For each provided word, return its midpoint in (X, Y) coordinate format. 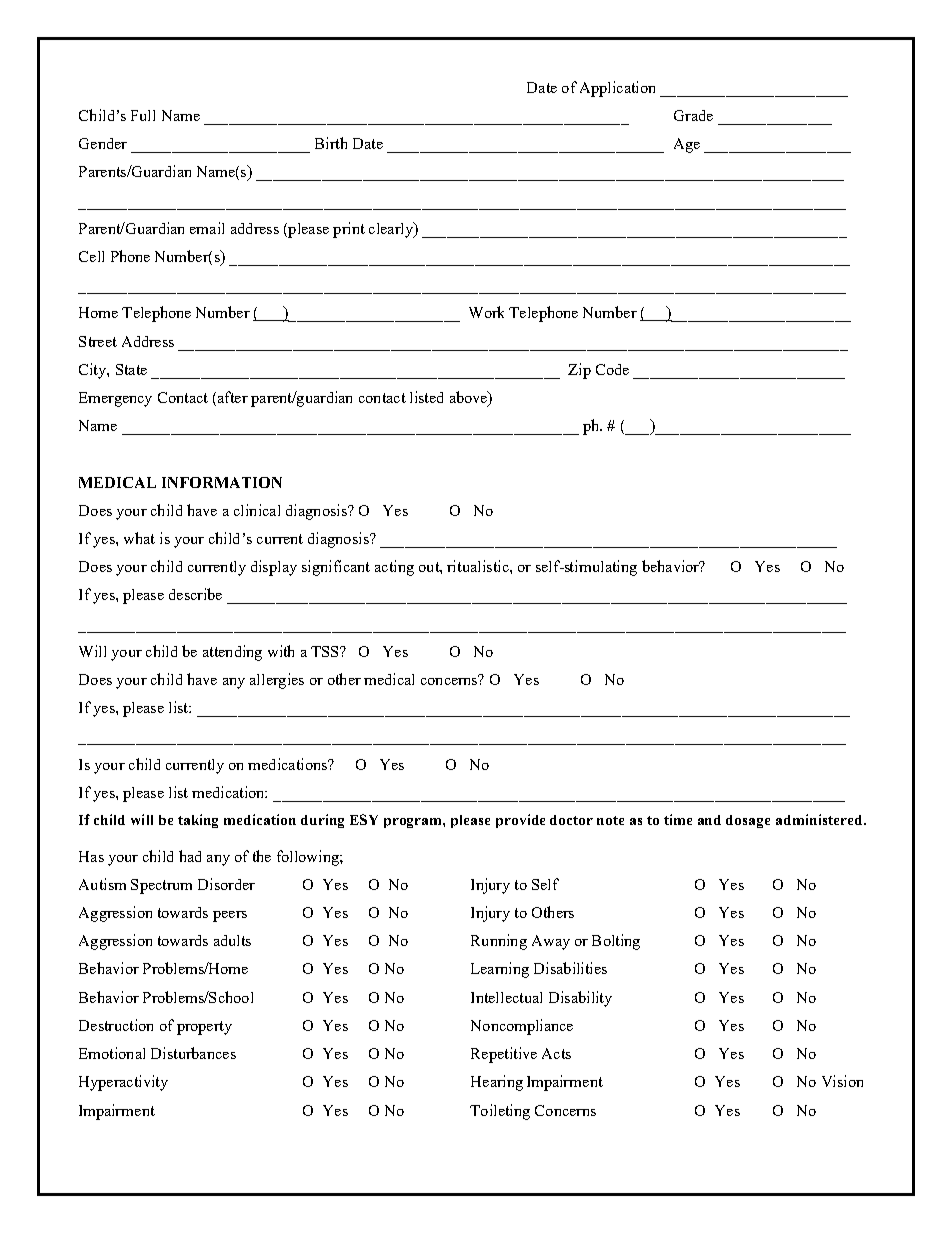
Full (143, 115)
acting (394, 568)
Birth (331, 143)
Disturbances (193, 1053)
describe (195, 594)
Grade (693, 115)
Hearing (497, 1083)
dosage (748, 821)
